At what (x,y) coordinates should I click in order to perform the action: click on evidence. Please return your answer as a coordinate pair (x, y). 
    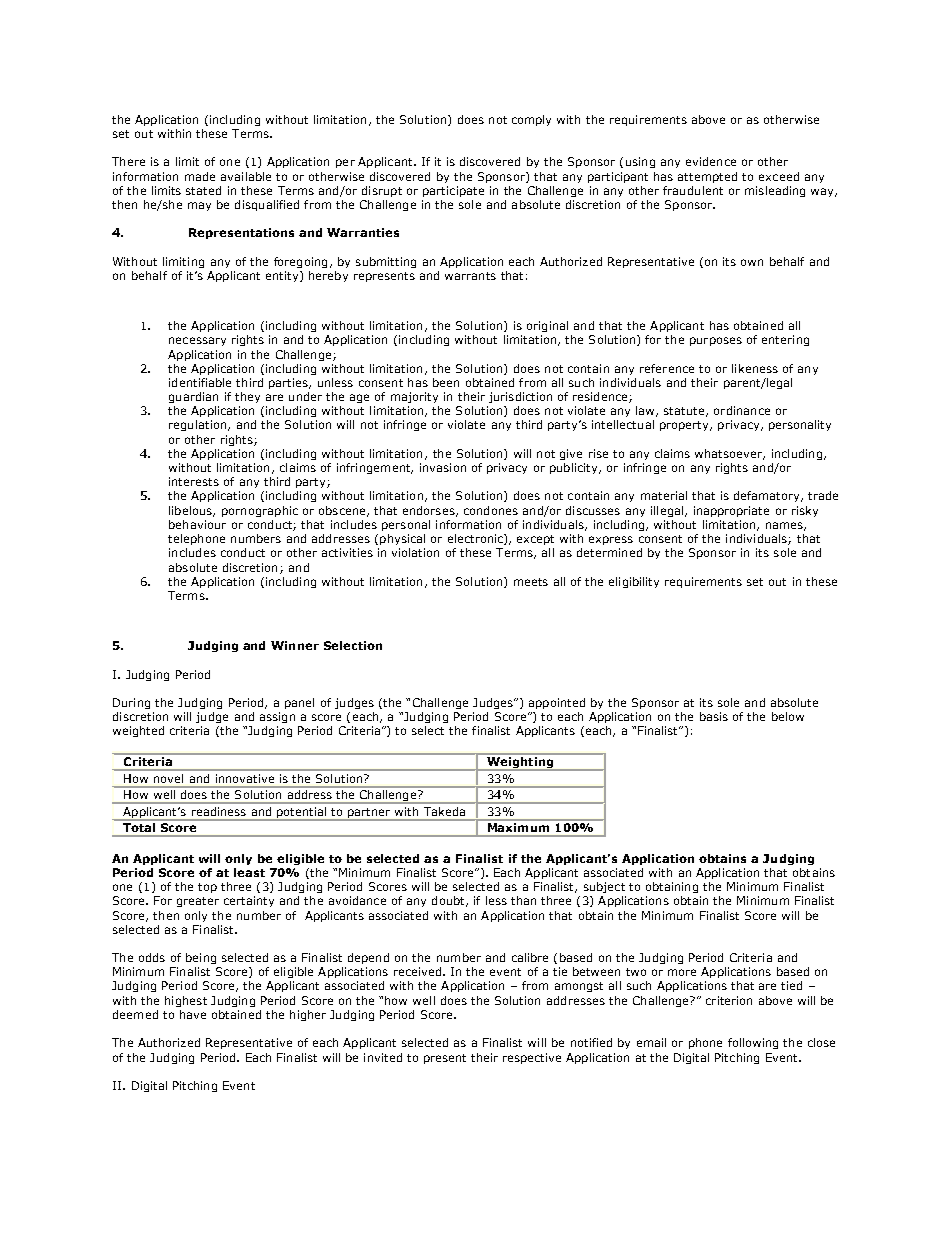
    Looking at the image, I should click on (711, 161).
